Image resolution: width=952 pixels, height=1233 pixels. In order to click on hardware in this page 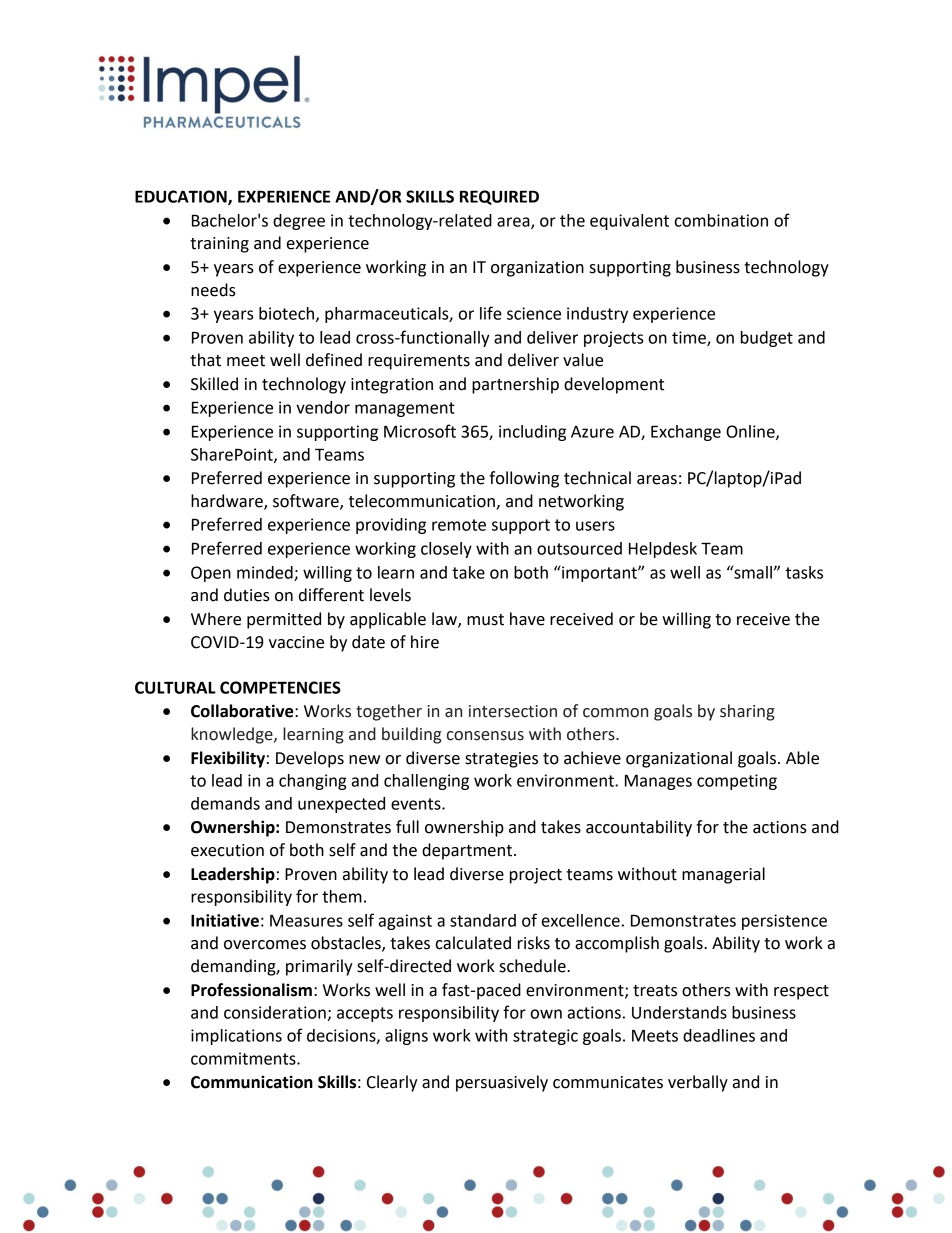, I will do `click(228, 502)`.
